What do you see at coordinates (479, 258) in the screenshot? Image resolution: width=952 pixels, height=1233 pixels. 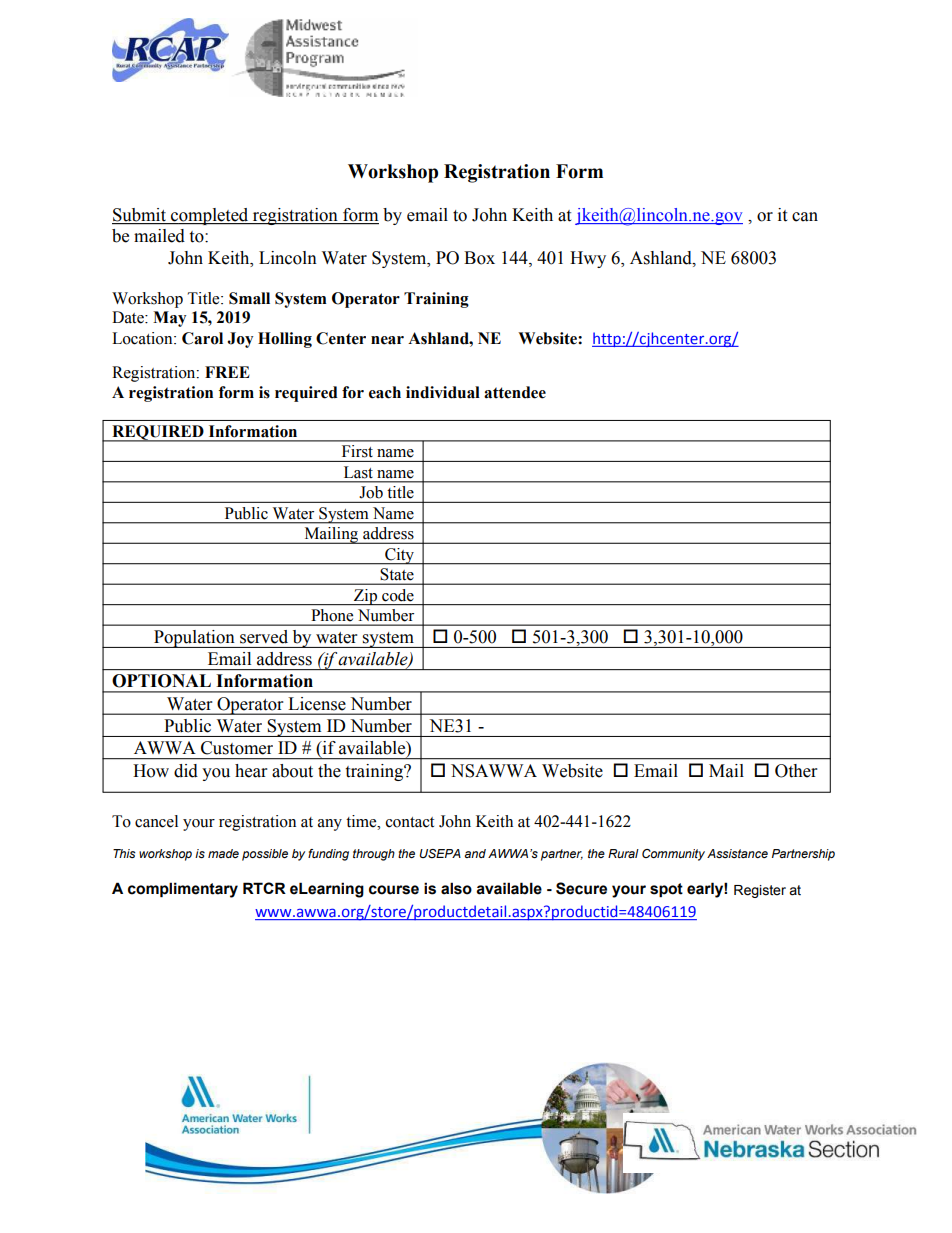 I see `Box` at bounding box center [479, 258].
